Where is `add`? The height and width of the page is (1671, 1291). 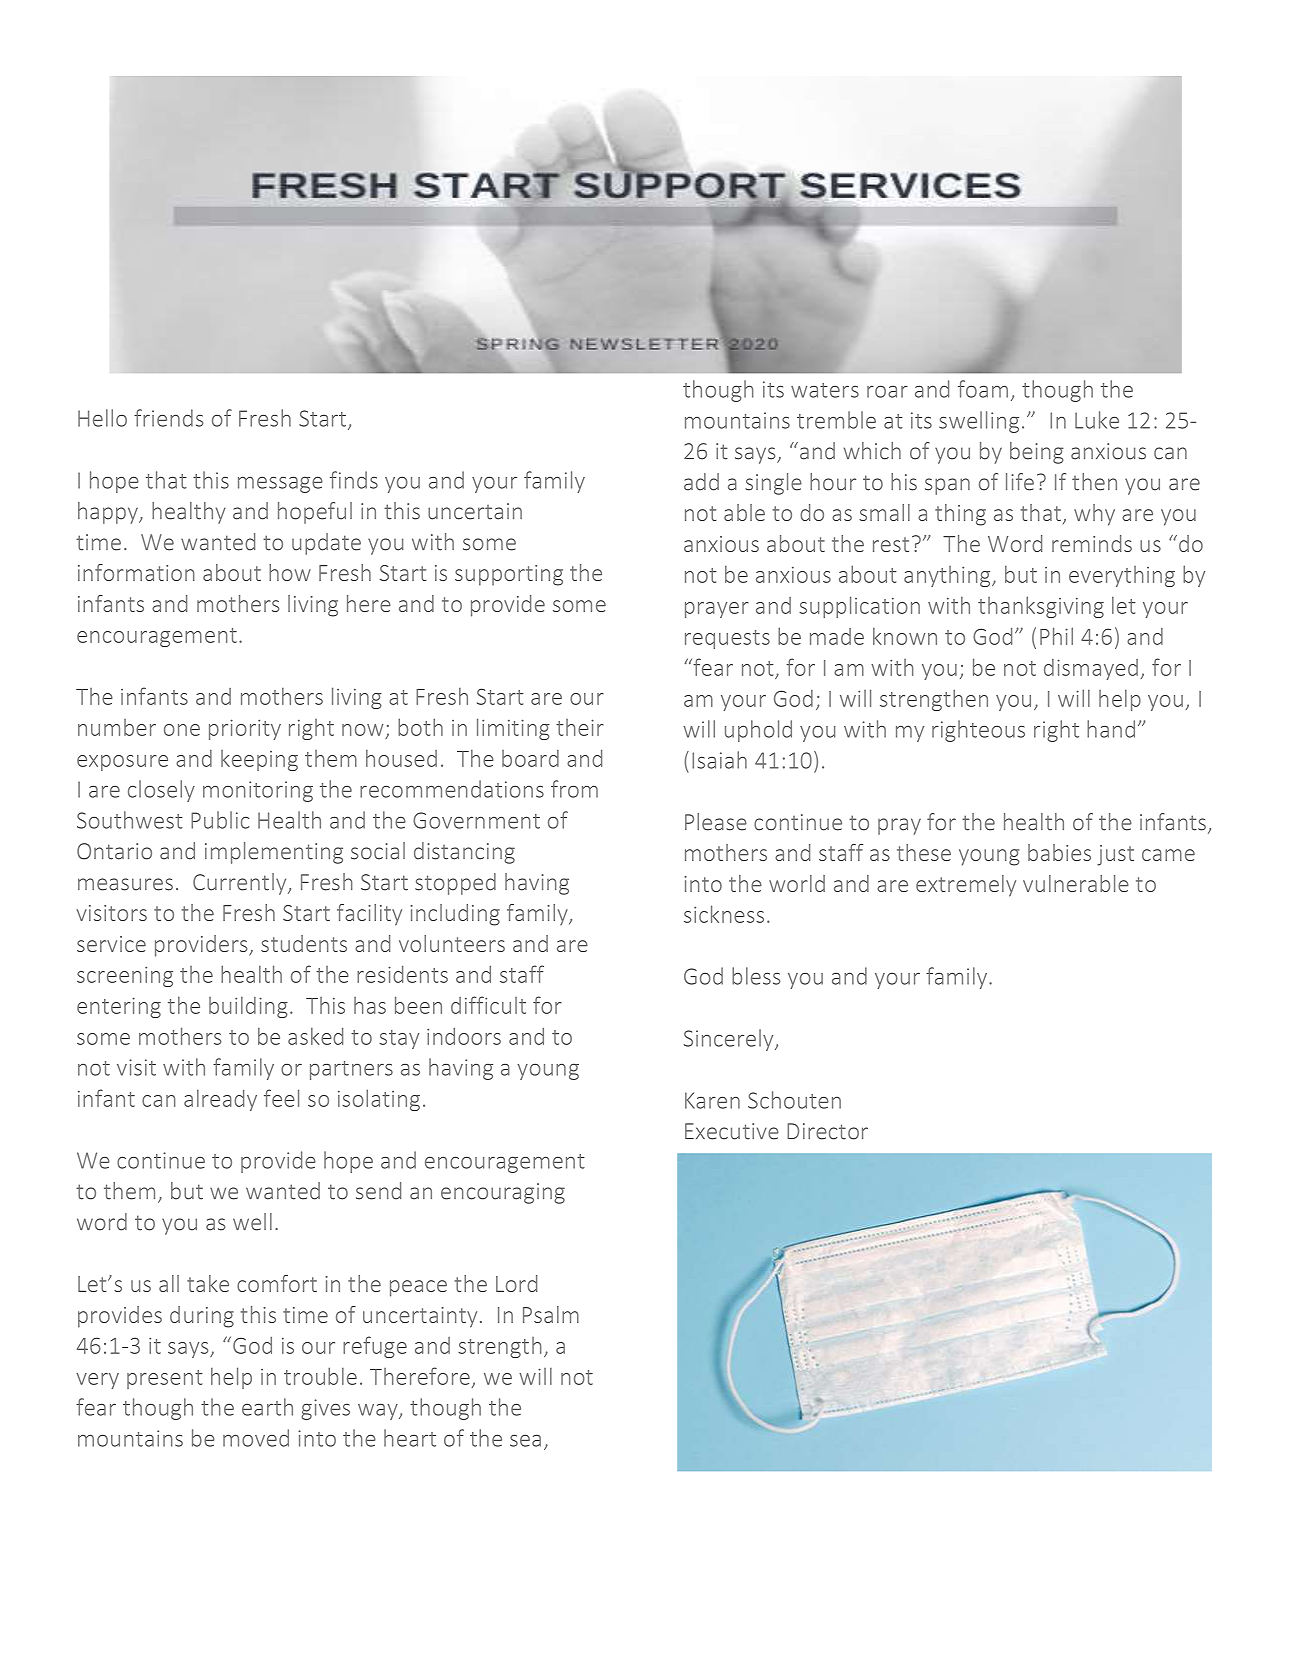
add is located at coordinates (701, 482).
